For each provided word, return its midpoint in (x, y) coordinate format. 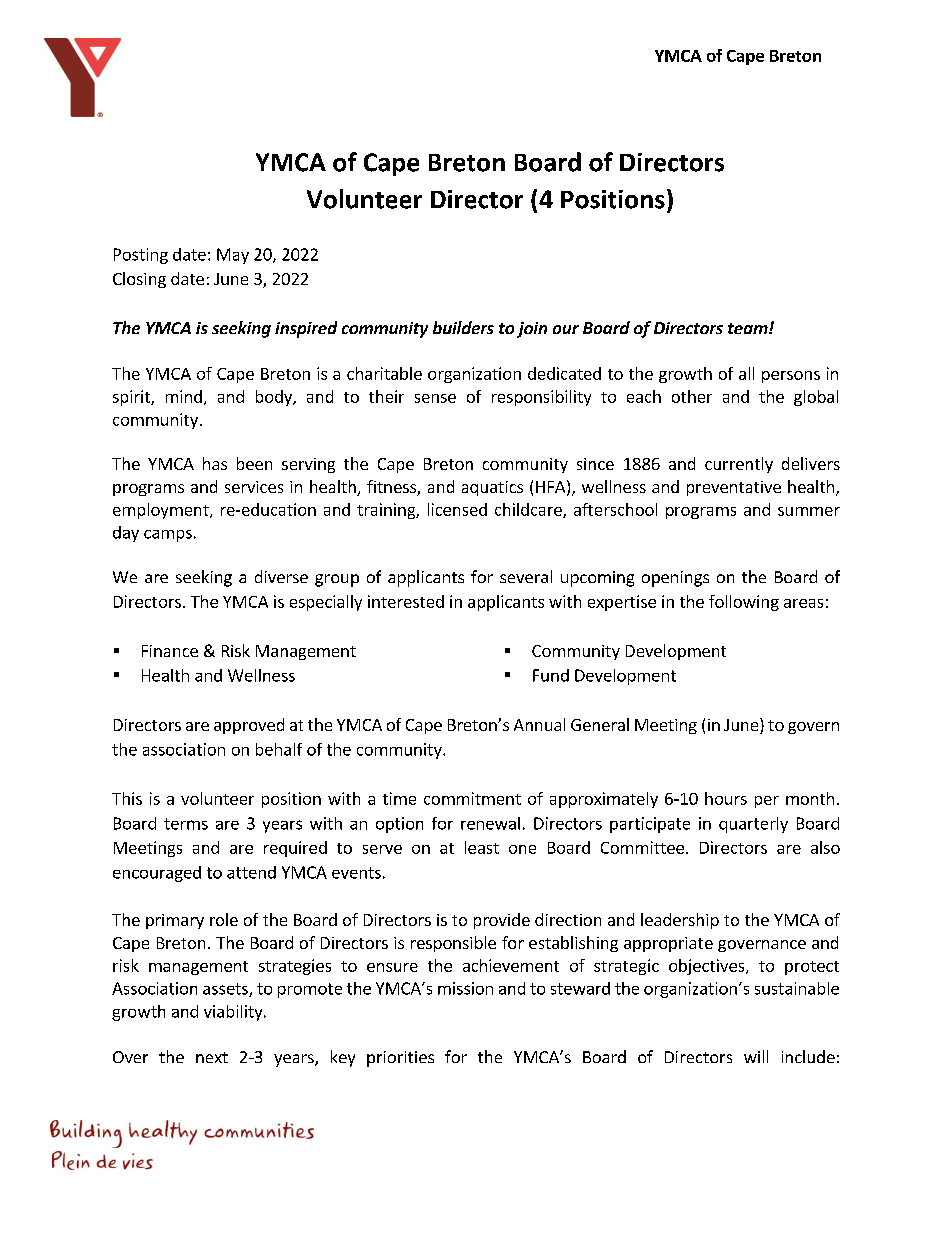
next (212, 1057)
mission (465, 988)
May (233, 256)
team (749, 328)
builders (463, 327)
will (756, 1056)
